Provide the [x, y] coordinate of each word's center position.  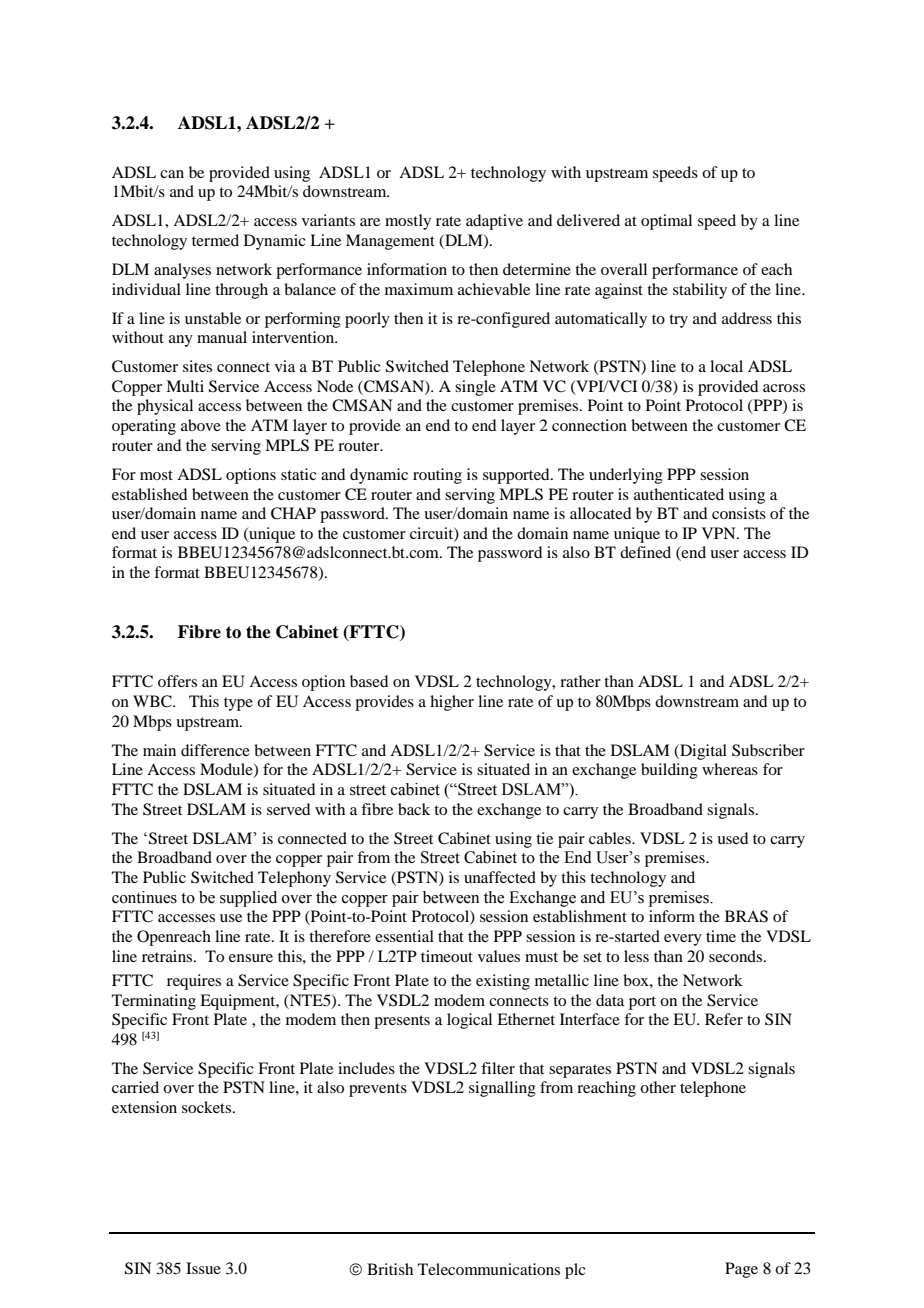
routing [437, 476]
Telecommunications [489, 1269]
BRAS [746, 916]
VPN [720, 533]
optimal [666, 222]
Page [741, 1270]
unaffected [500, 877]
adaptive [494, 222]
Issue [203, 1268]
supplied [248, 899]
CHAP [293, 513]
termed [215, 240]
